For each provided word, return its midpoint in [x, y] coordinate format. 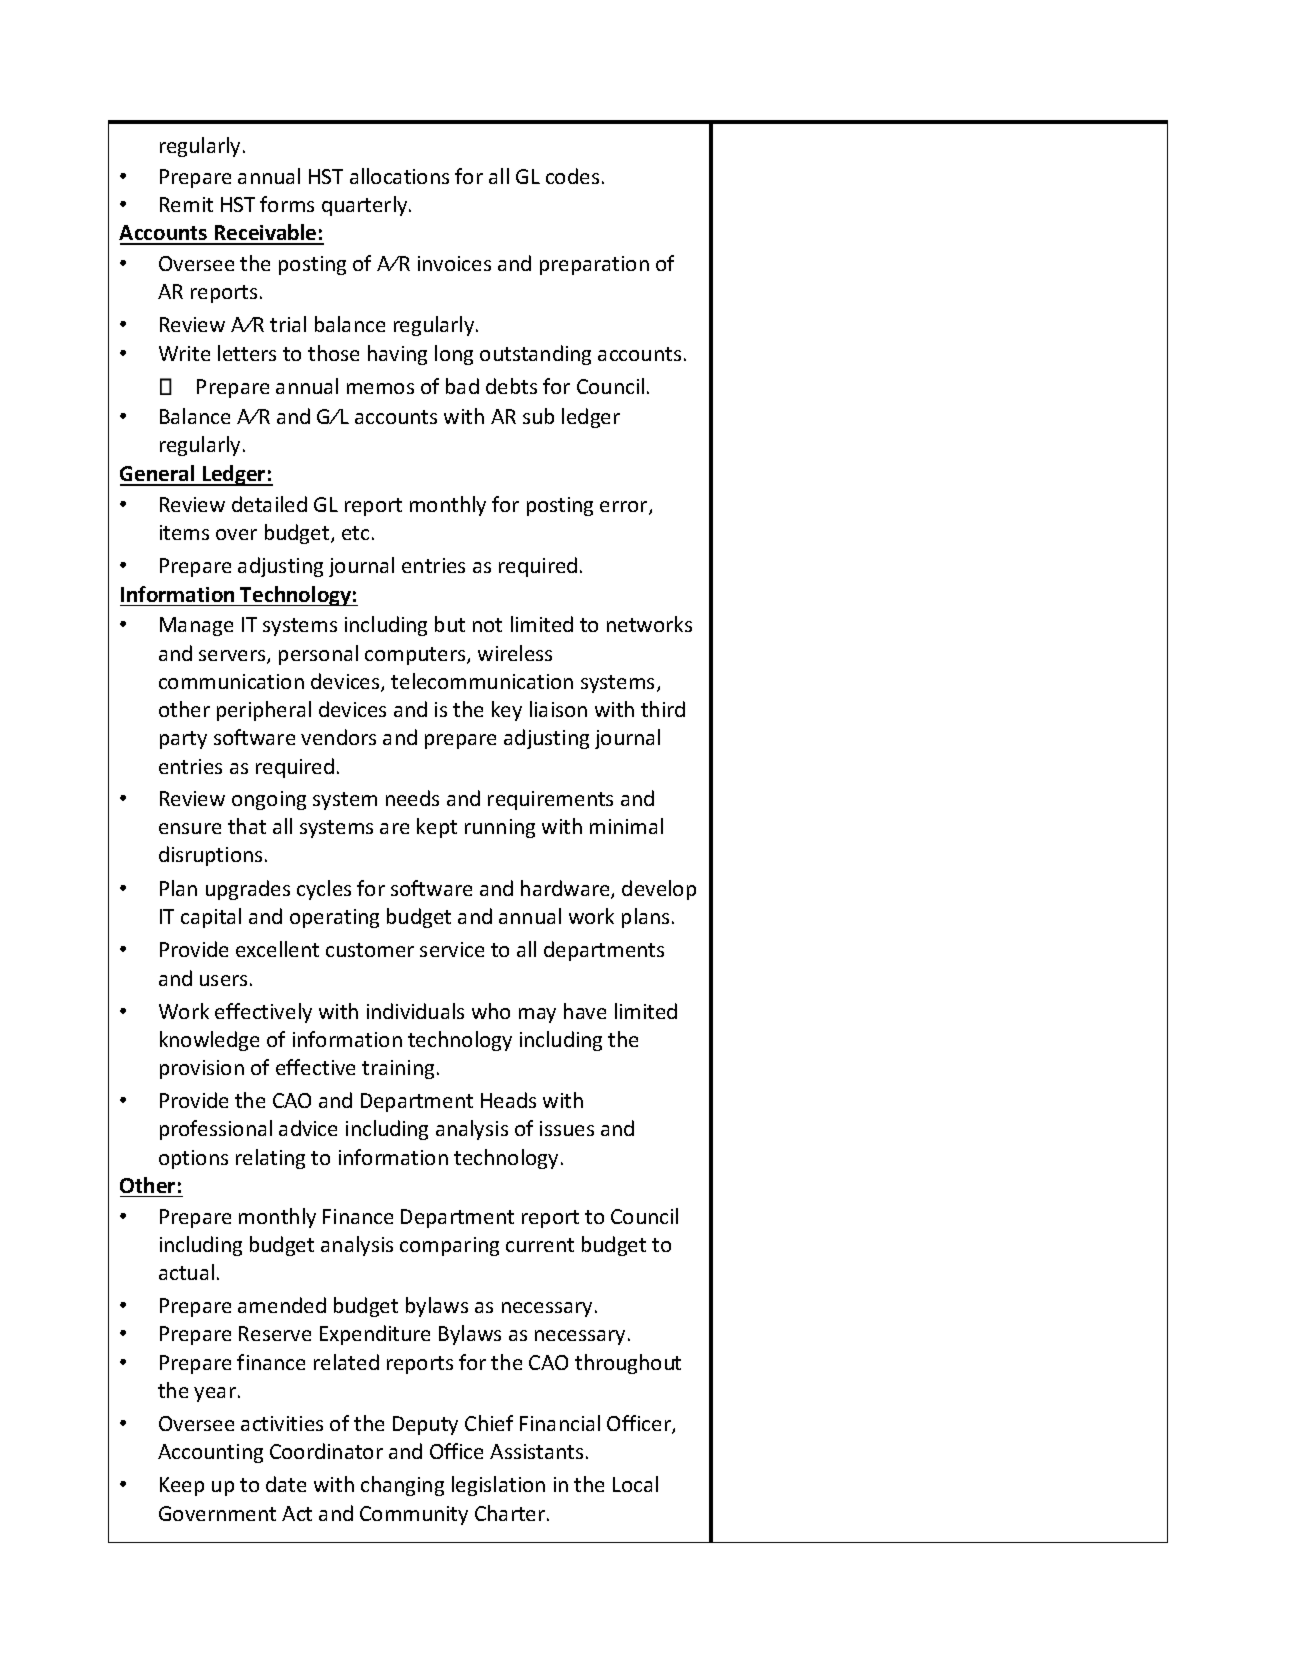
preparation [594, 265]
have [585, 1011]
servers [233, 657]
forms [287, 204]
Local [635, 1484]
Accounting [210, 1453]
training [398, 1069]
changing [402, 1486]
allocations [399, 176]
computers [416, 656]
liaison [558, 709]
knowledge [209, 1041]
